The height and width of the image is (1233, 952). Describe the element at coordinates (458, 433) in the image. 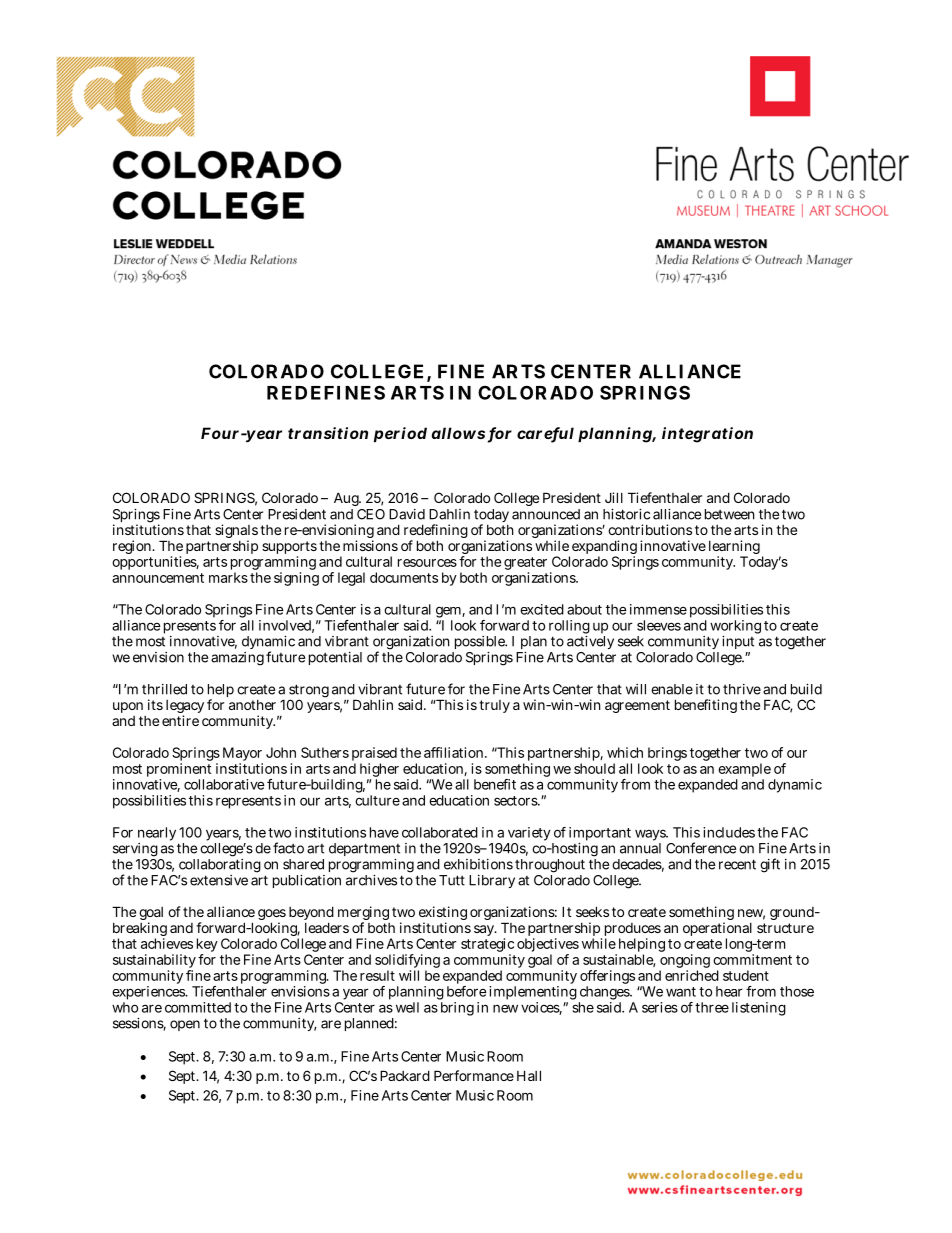

I see `allows` at that location.
